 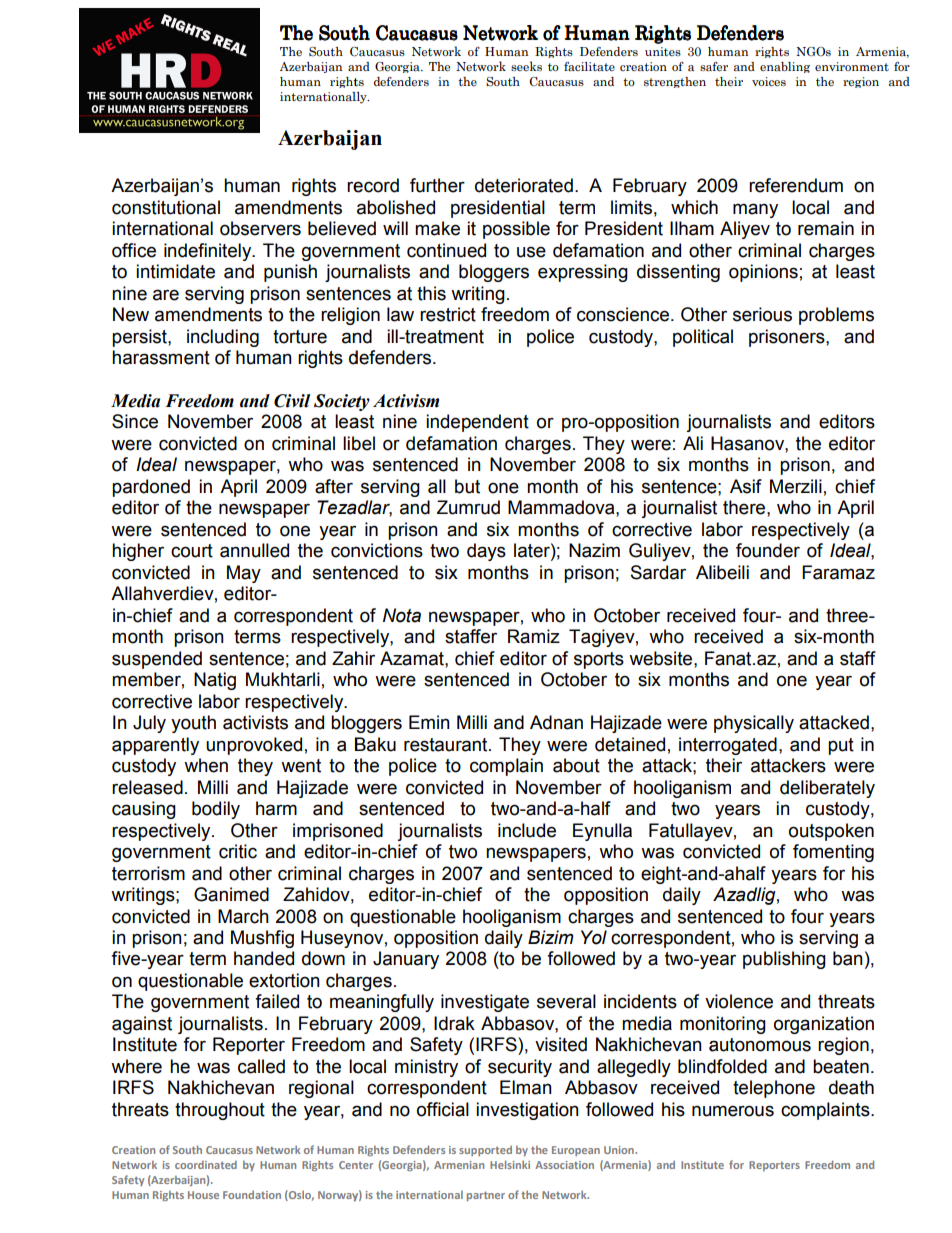 What do you see at coordinates (841, 1066) in the page?
I see `beaten` at bounding box center [841, 1066].
